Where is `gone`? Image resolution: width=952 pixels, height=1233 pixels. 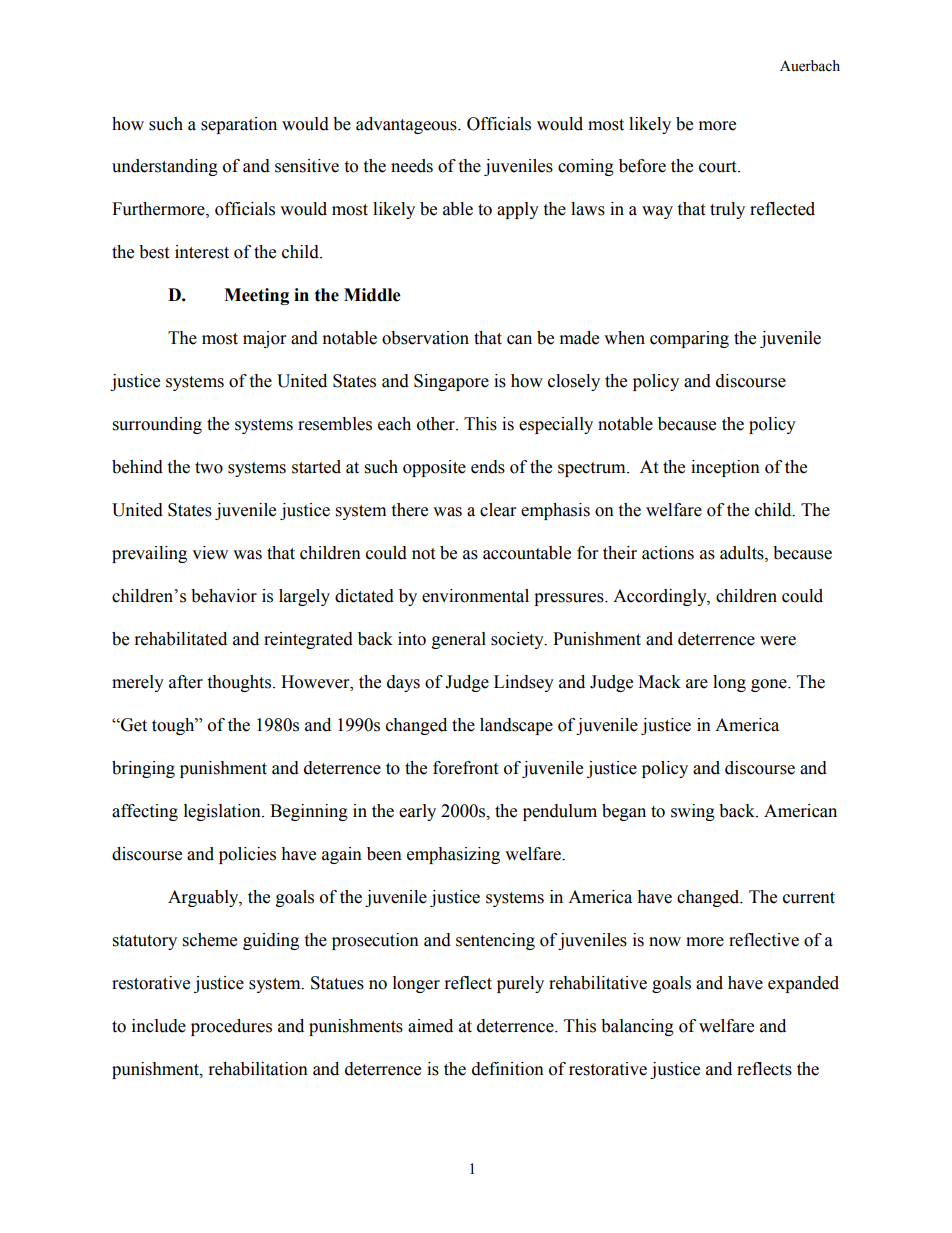 gone is located at coordinates (770, 685).
